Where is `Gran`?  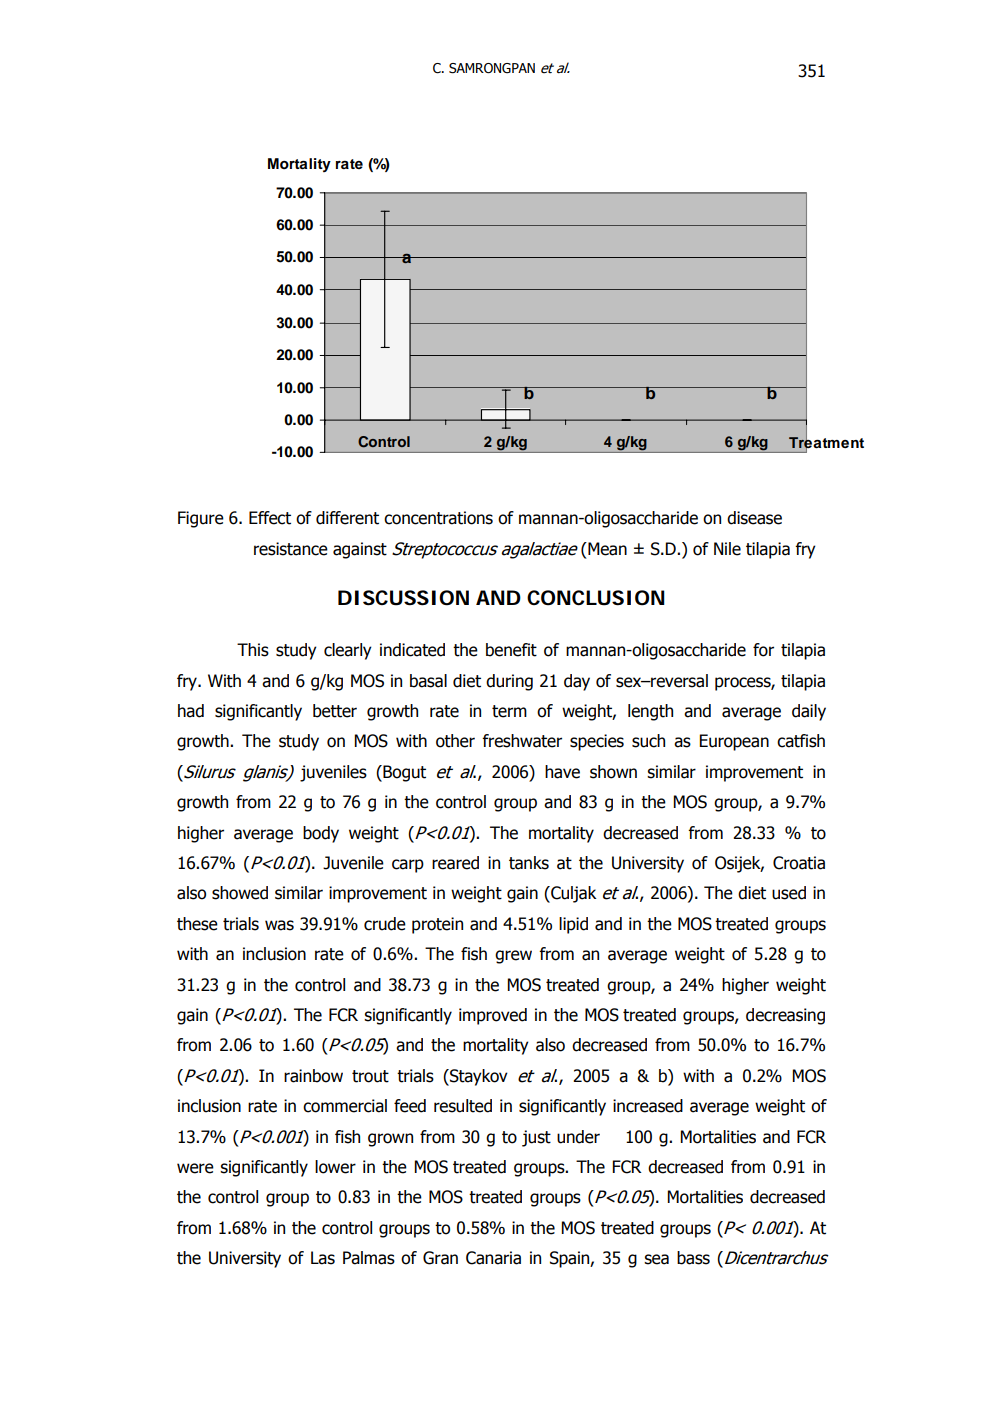 Gran is located at coordinates (440, 1258).
